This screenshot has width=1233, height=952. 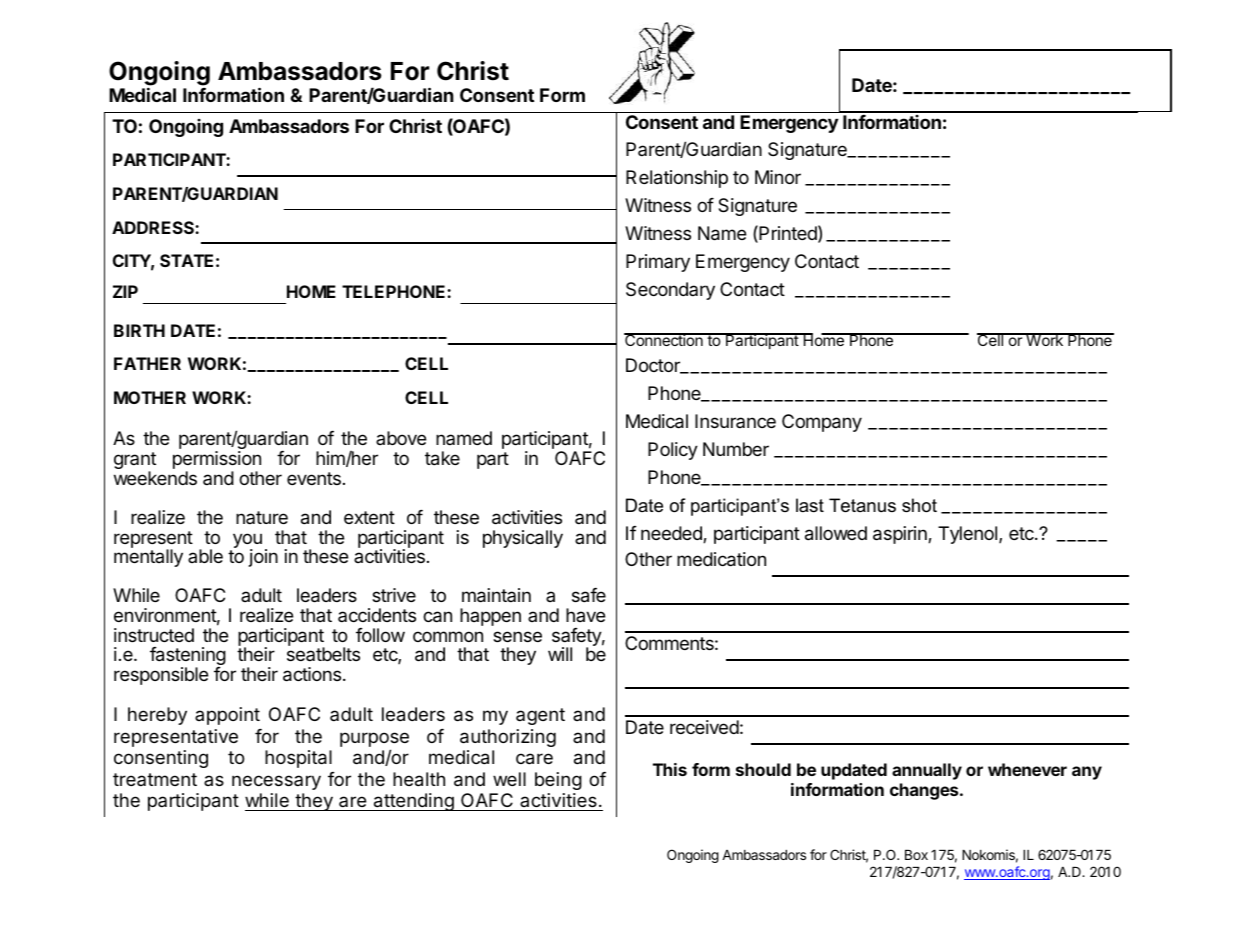 I want to click on necessary, so click(x=276, y=782).
